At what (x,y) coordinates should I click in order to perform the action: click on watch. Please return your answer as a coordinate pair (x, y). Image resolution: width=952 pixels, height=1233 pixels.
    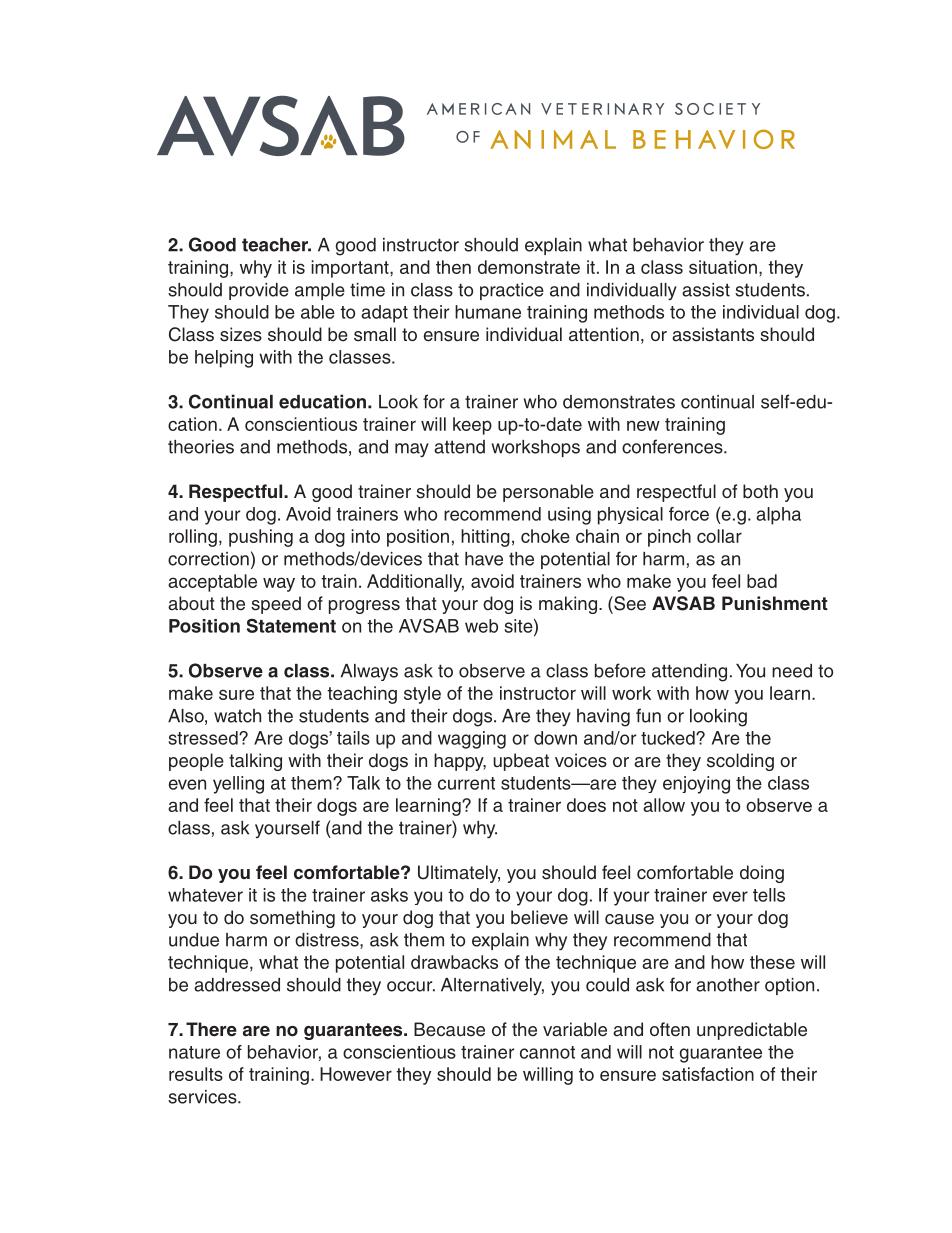
    Looking at the image, I should click on (237, 716).
